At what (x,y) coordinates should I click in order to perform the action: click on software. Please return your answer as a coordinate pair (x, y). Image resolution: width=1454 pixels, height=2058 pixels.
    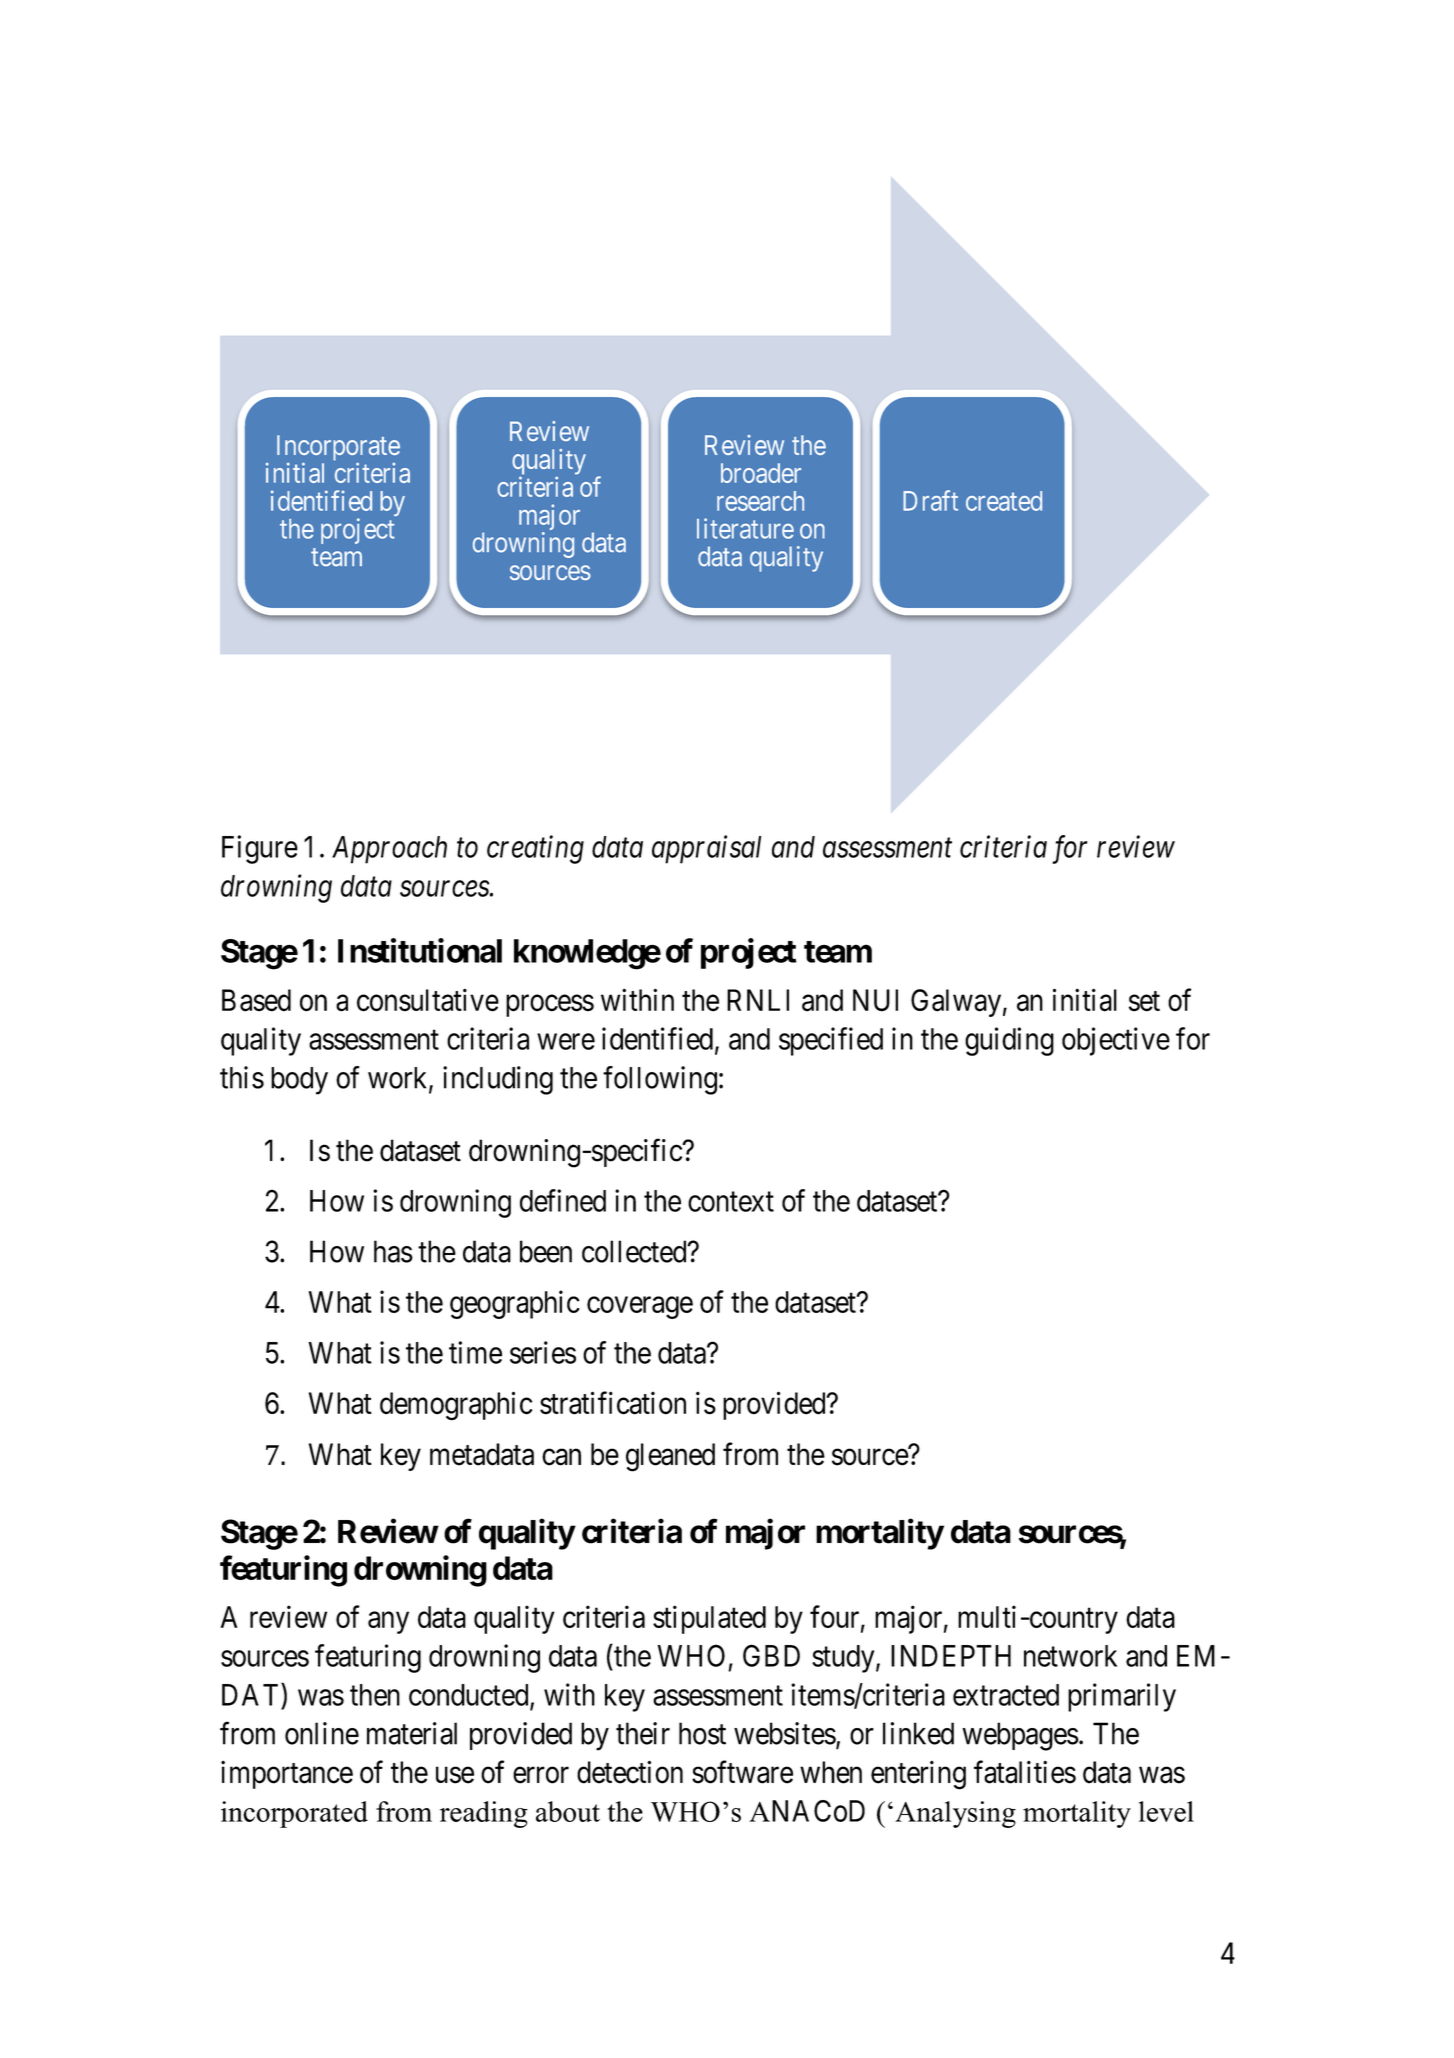
    Looking at the image, I should click on (742, 1772).
